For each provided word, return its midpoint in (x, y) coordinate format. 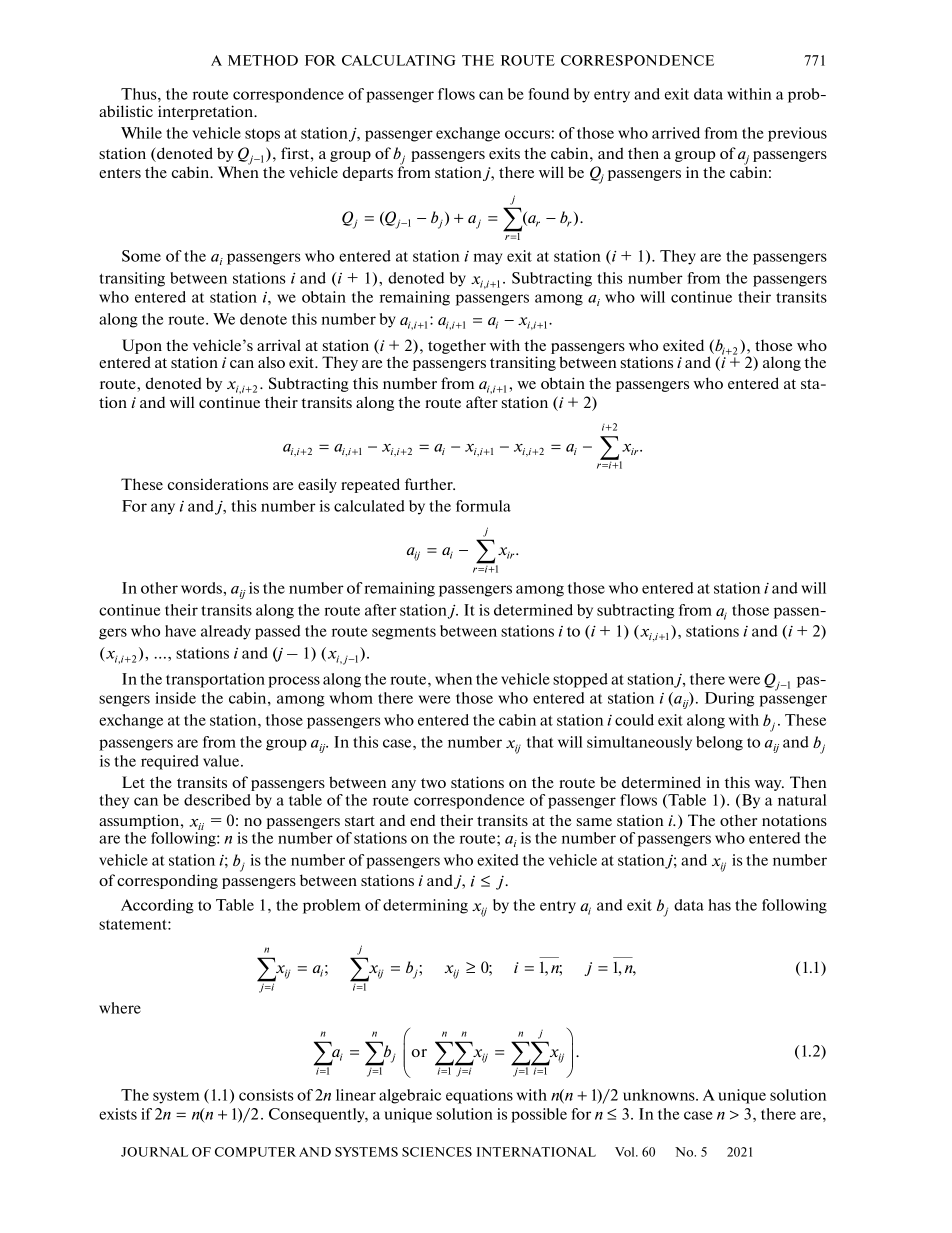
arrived (676, 133)
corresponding (167, 881)
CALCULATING (399, 60)
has (719, 905)
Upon (142, 346)
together (457, 346)
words (202, 588)
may (488, 259)
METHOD (263, 60)
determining (425, 906)
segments (404, 633)
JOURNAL (154, 1152)
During (729, 699)
